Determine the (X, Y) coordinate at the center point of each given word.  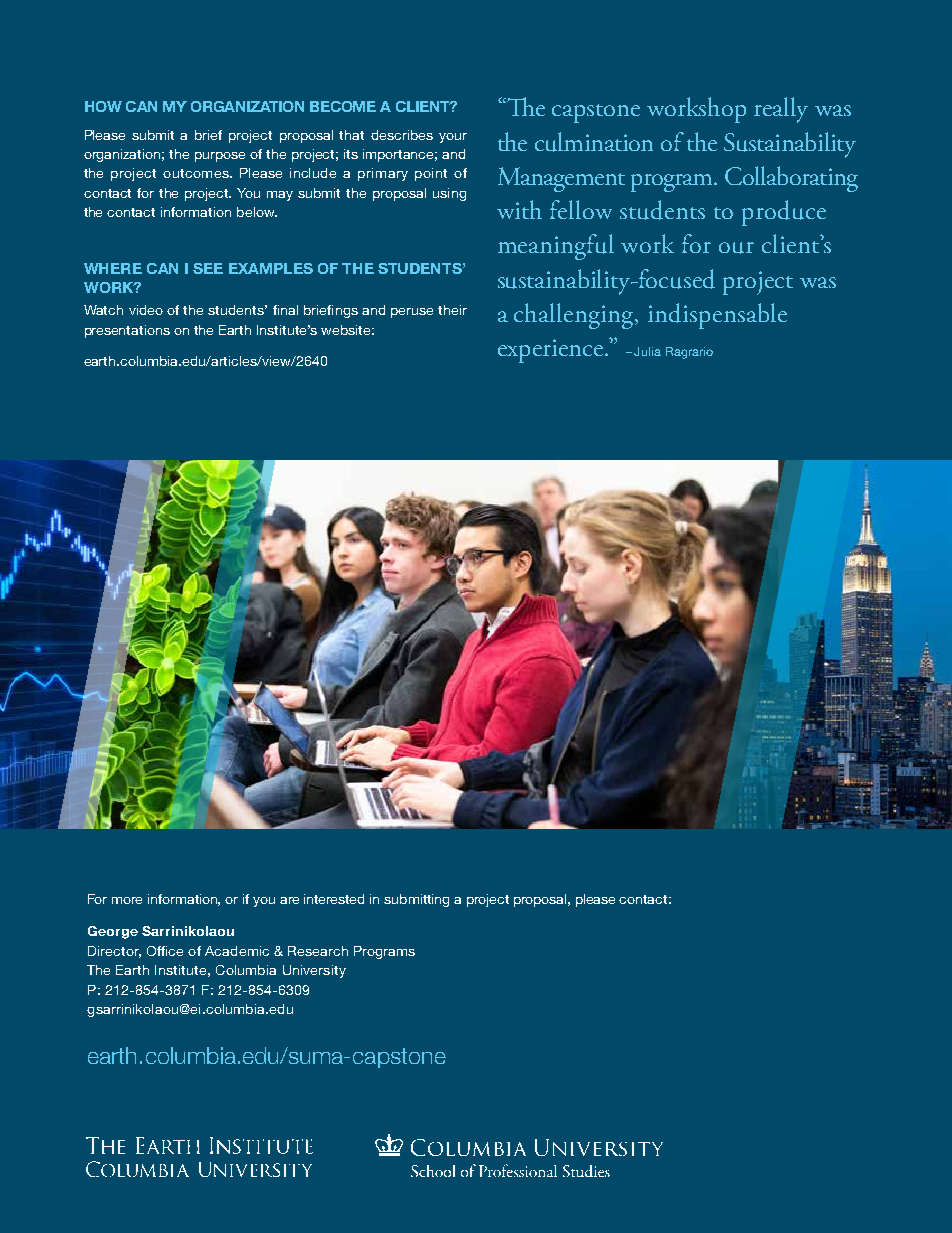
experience (550, 351)
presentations (127, 331)
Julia (647, 351)
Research (318, 951)
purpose (220, 157)
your (453, 138)
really (781, 110)
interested (334, 899)
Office (165, 951)
